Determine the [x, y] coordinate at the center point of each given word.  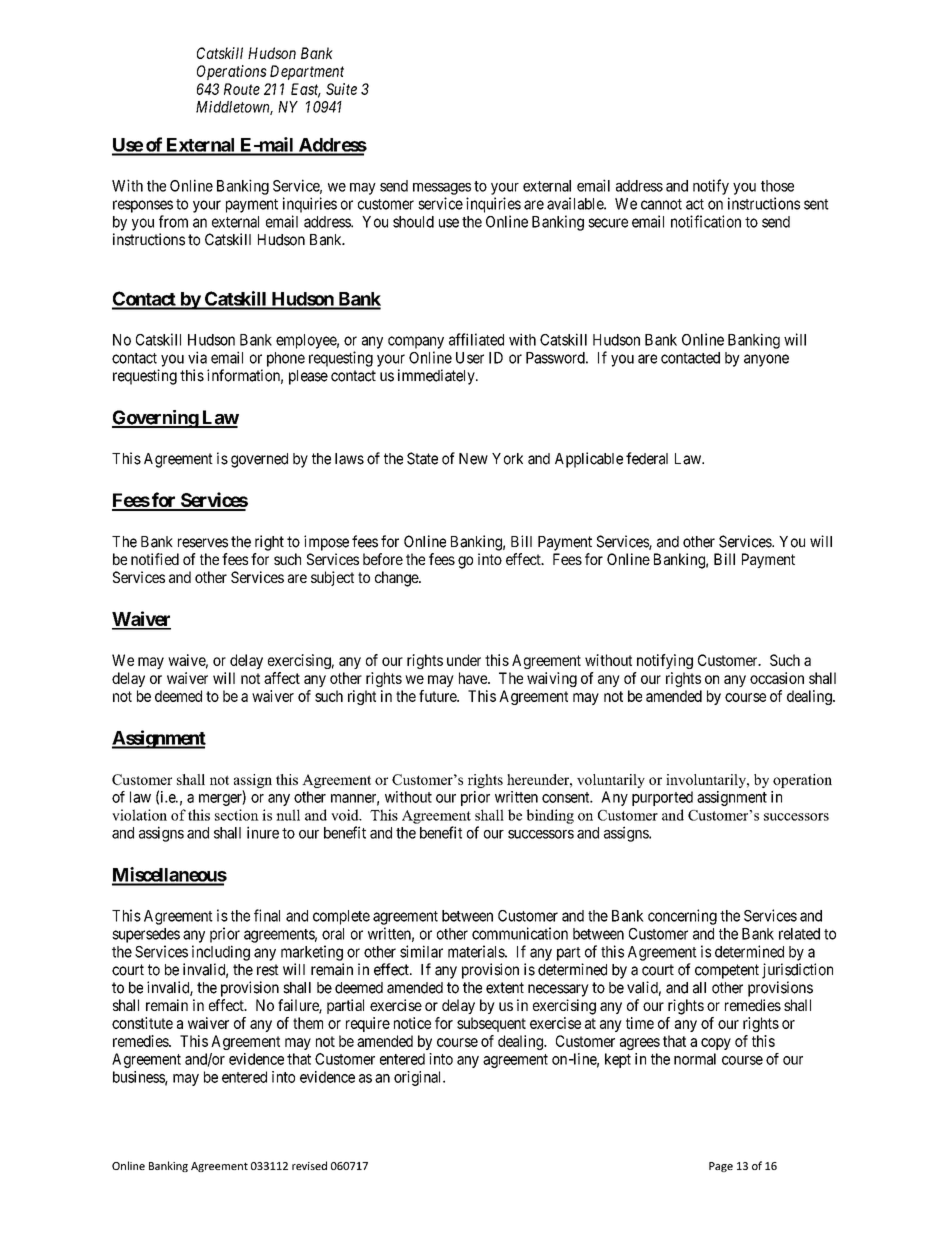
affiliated [476, 339]
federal [647, 458]
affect [282, 678]
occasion [777, 678]
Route [242, 89]
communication [520, 933]
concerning [682, 917]
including [221, 953]
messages [442, 189]
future [438, 696]
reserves [203, 543]
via [197, 357]
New [473, 459]
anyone [766, 360]
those [777, 186]
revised [309, 1165]
